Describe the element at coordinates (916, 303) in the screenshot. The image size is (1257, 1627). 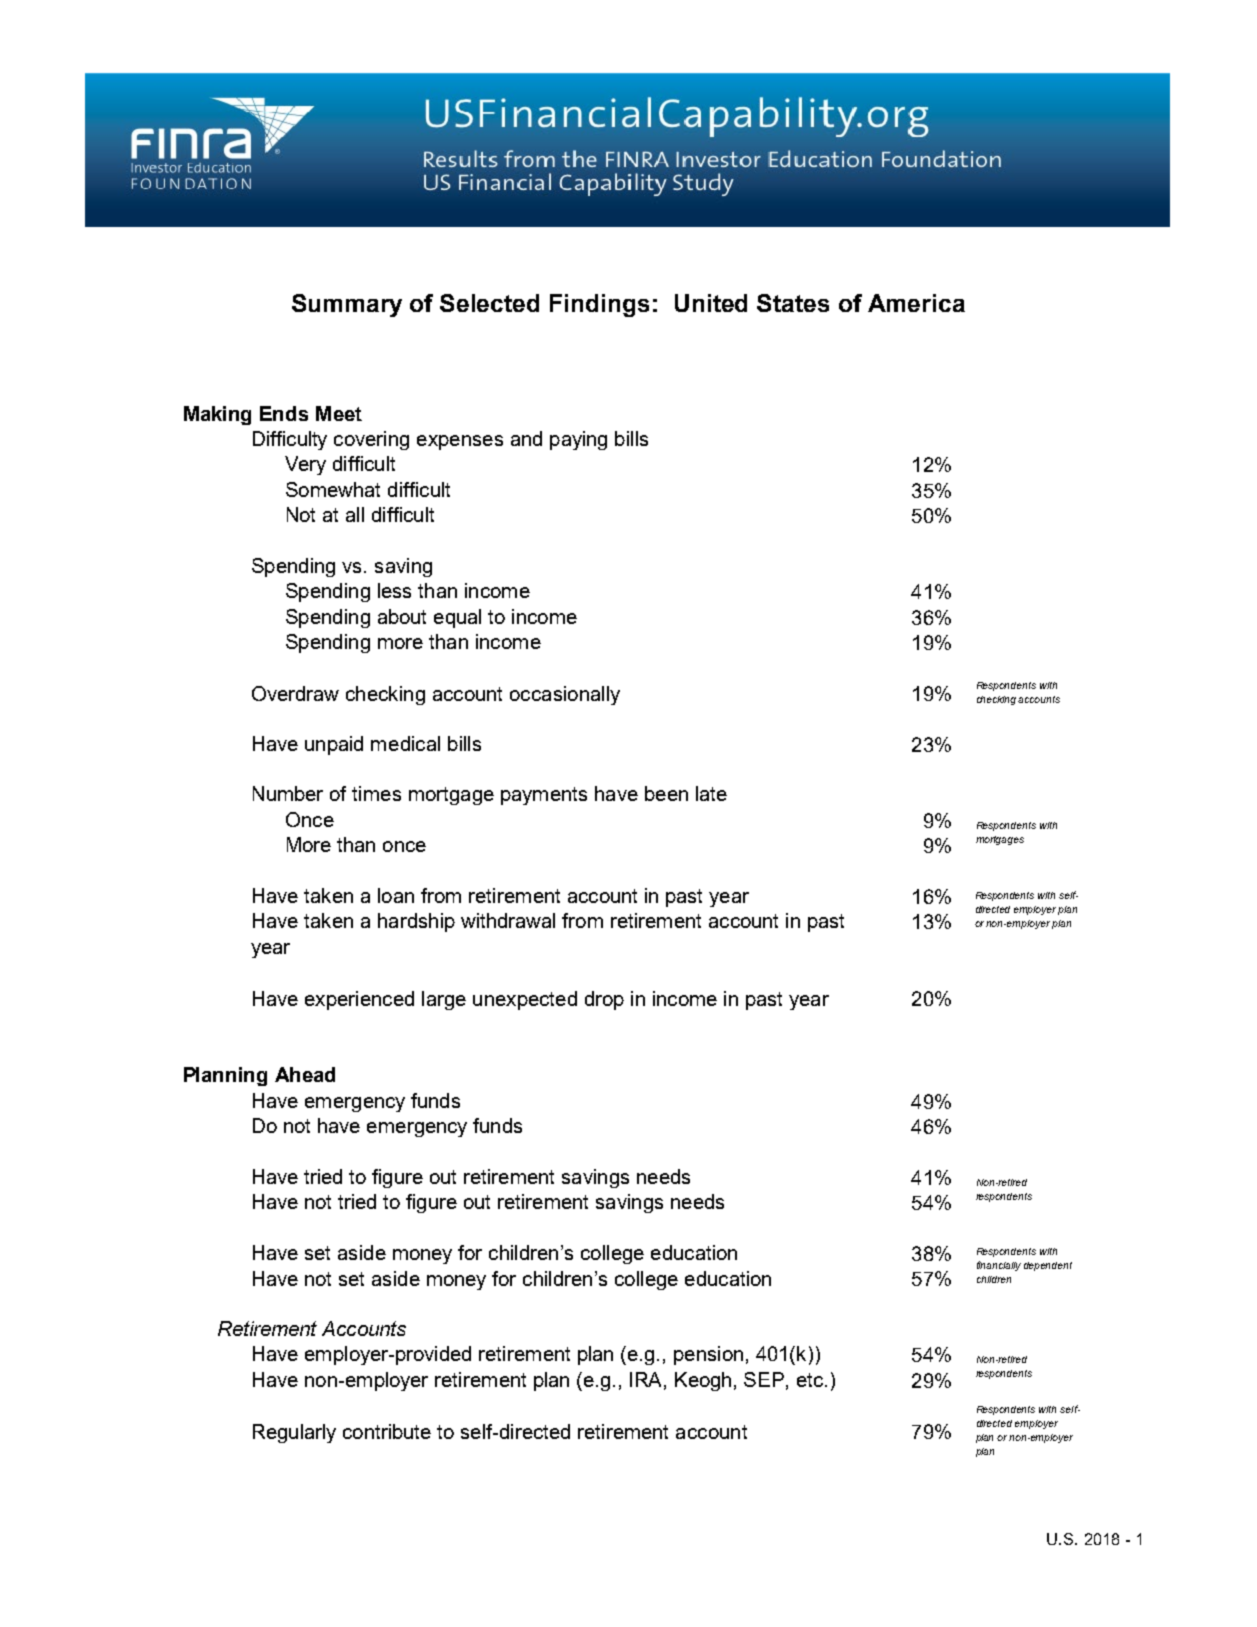
I see `America` at that location.
